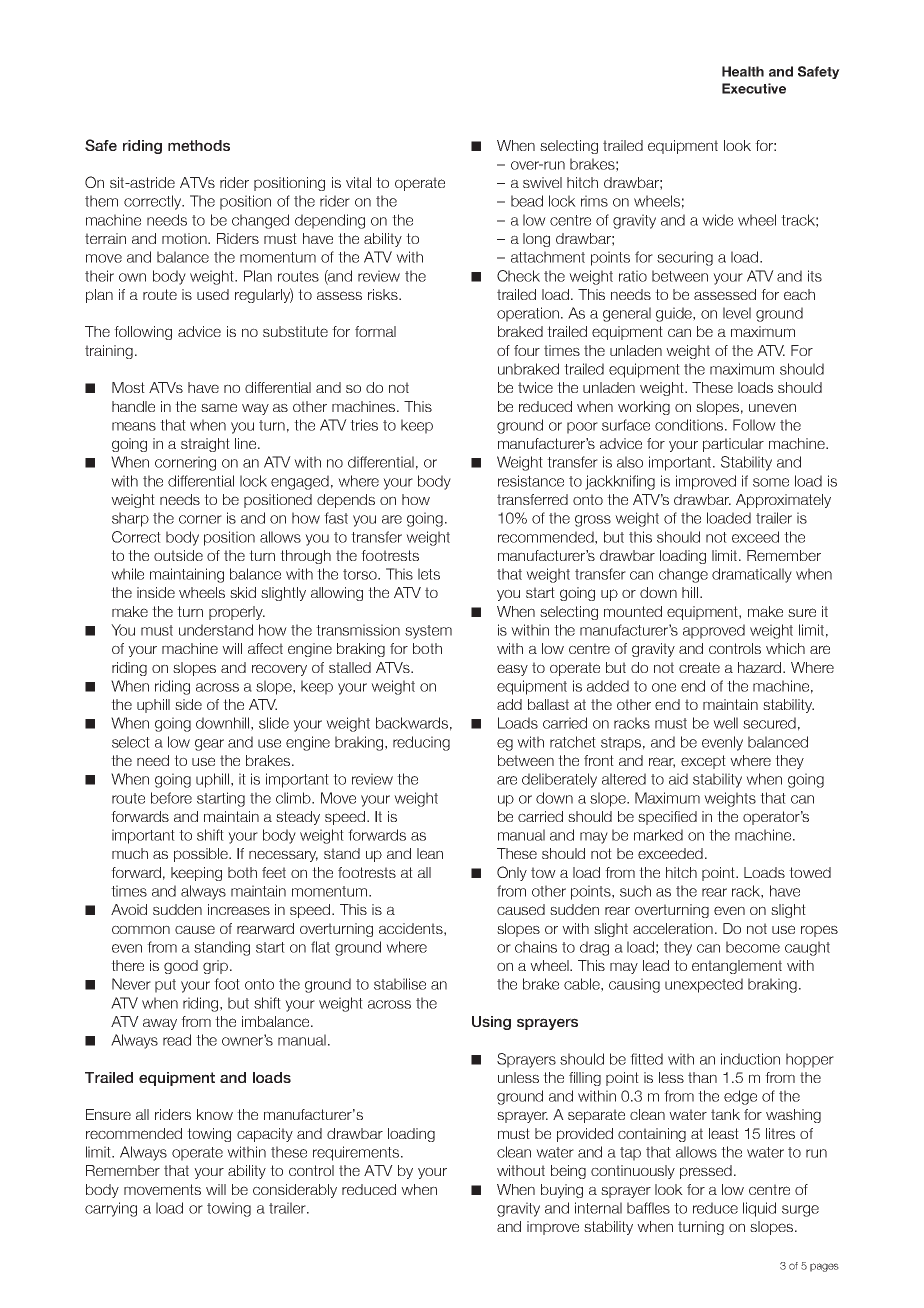 The image size is (924, 1308). I want to click on affect, so click(265, 648).
